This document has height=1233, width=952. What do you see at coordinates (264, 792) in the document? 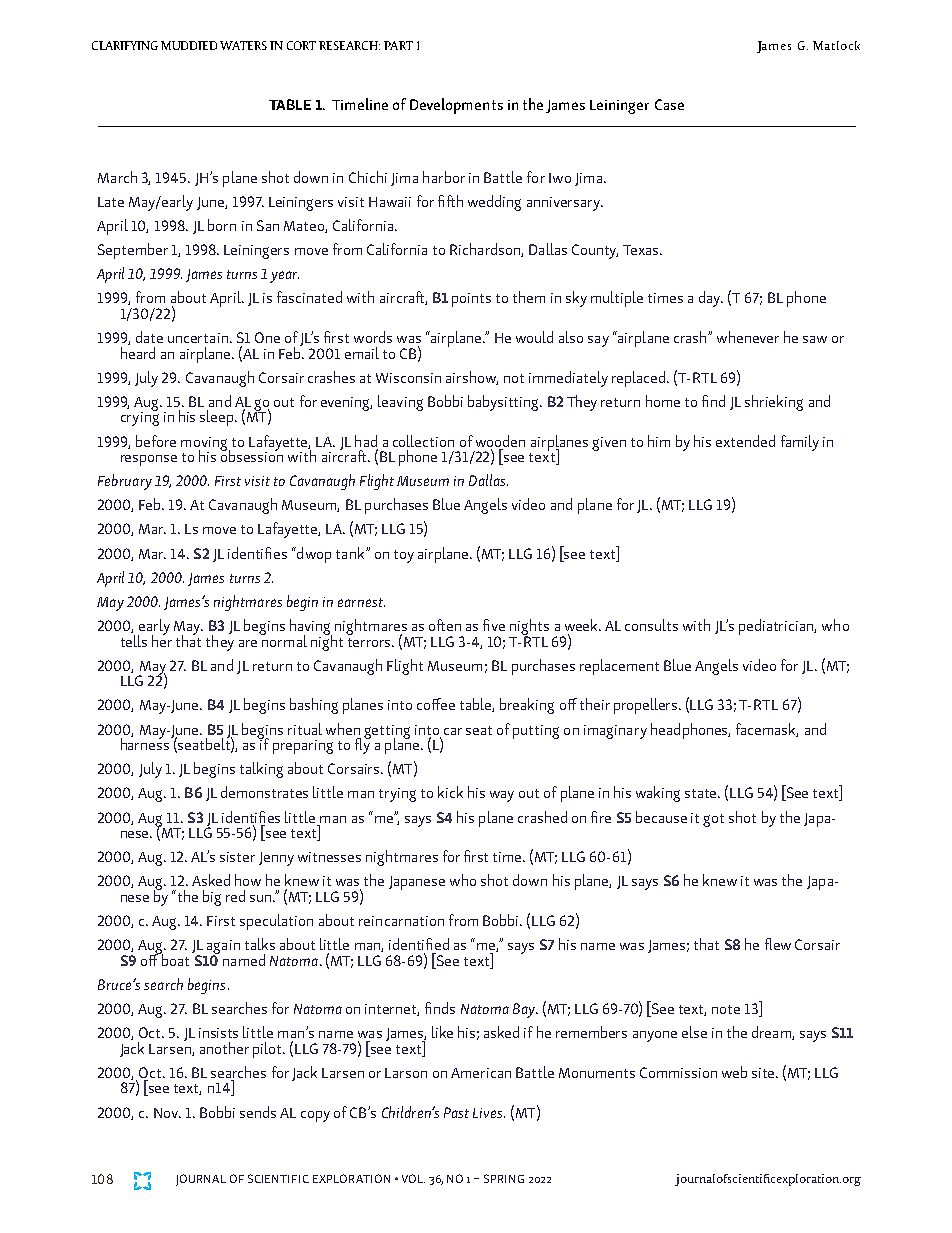
I see `demonstrates` at bounding box center [264, 792].
